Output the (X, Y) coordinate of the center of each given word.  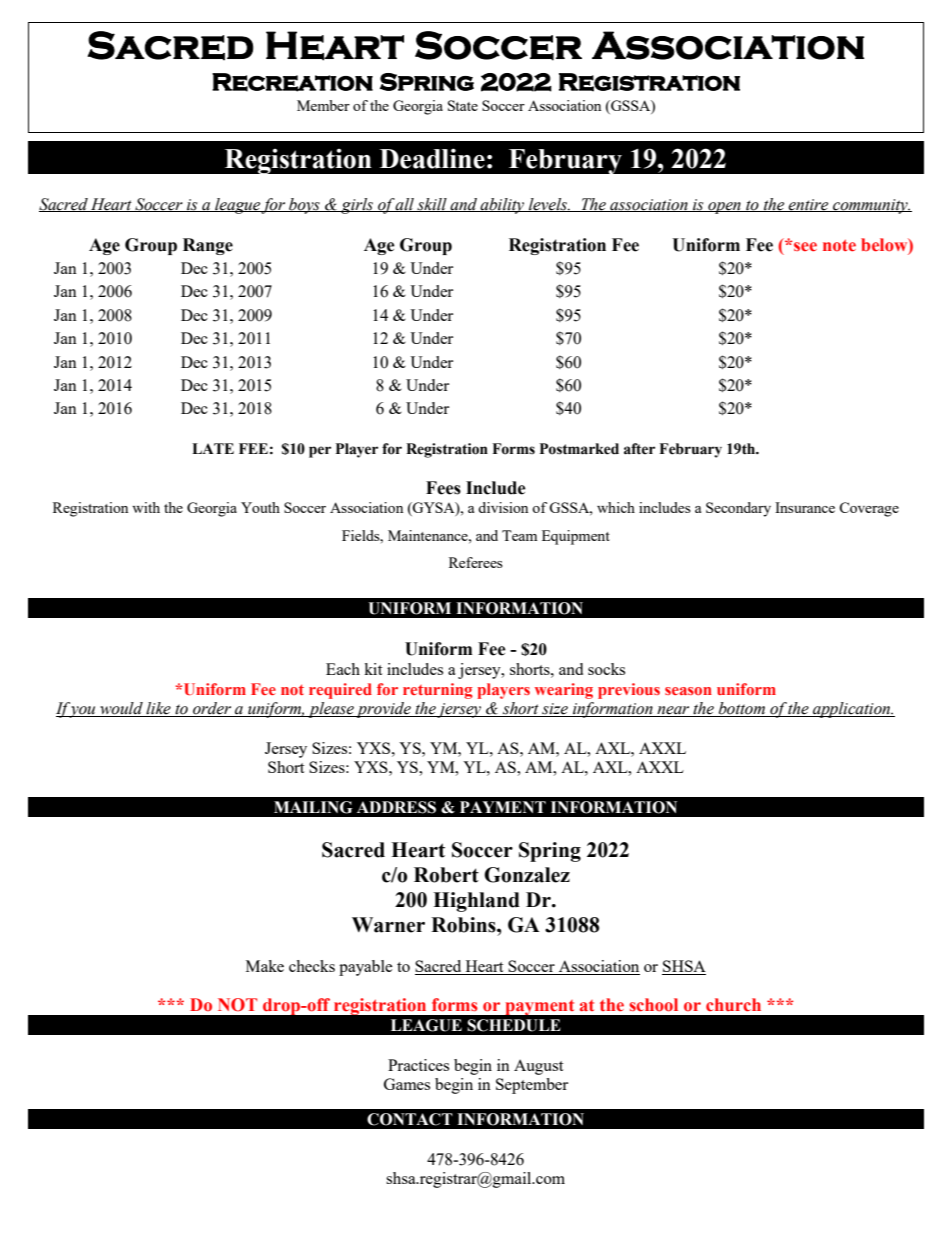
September (532, 1086)
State (463, 105)
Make (265, 966)
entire (809, 205)
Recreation (292, 82)
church (733, 1005)
